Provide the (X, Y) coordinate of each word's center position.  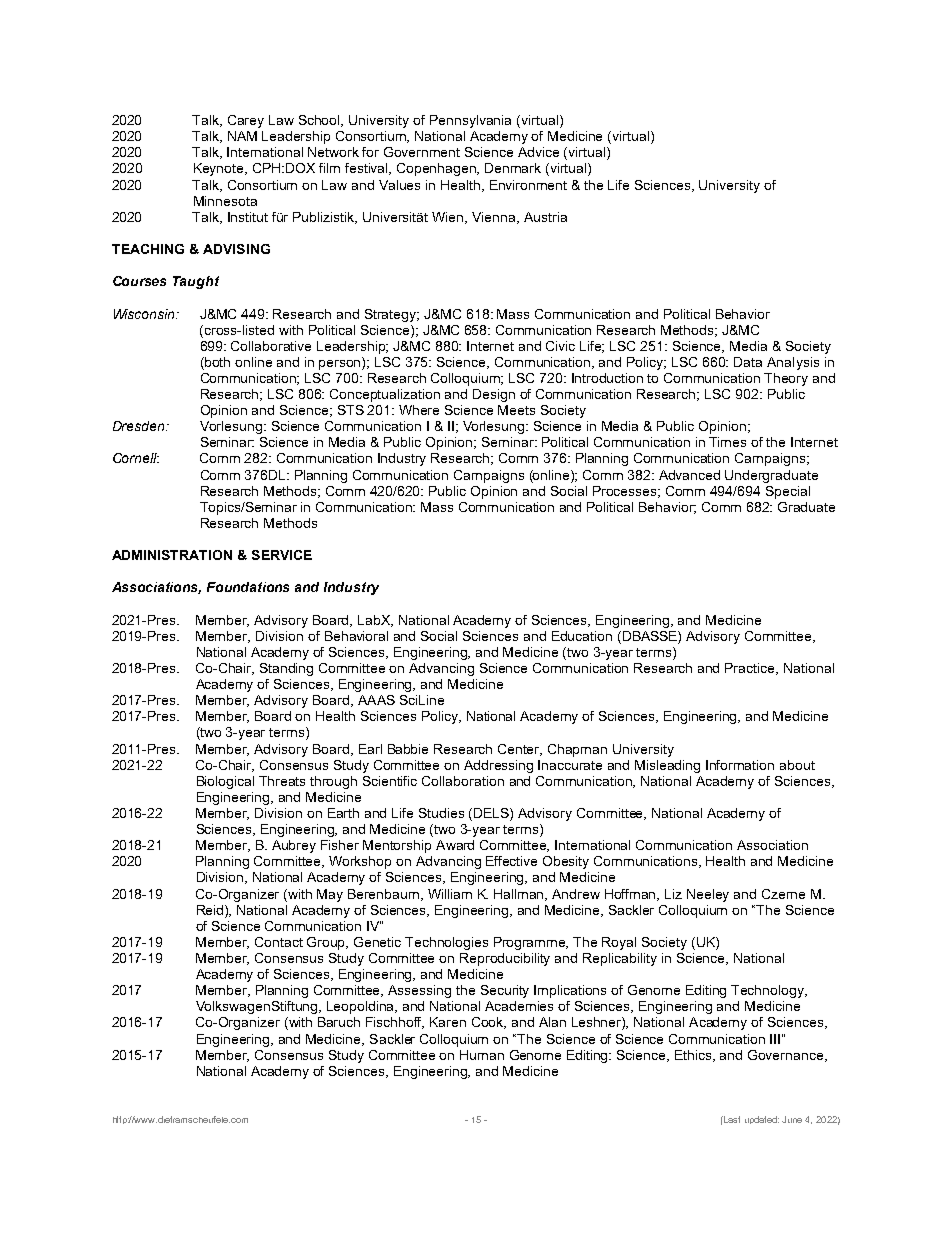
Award (455, 845)
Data (748, 362)
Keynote (220, 169)
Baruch (339, 1022)
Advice (538, 152)
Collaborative (271, 346)
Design (494, 395)
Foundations (248, 587)
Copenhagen (438, 169)
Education (582, 636)
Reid (211, 910)
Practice (751, 669)
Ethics (695, 1056)
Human (482, 1055)
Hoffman (632, 895)
